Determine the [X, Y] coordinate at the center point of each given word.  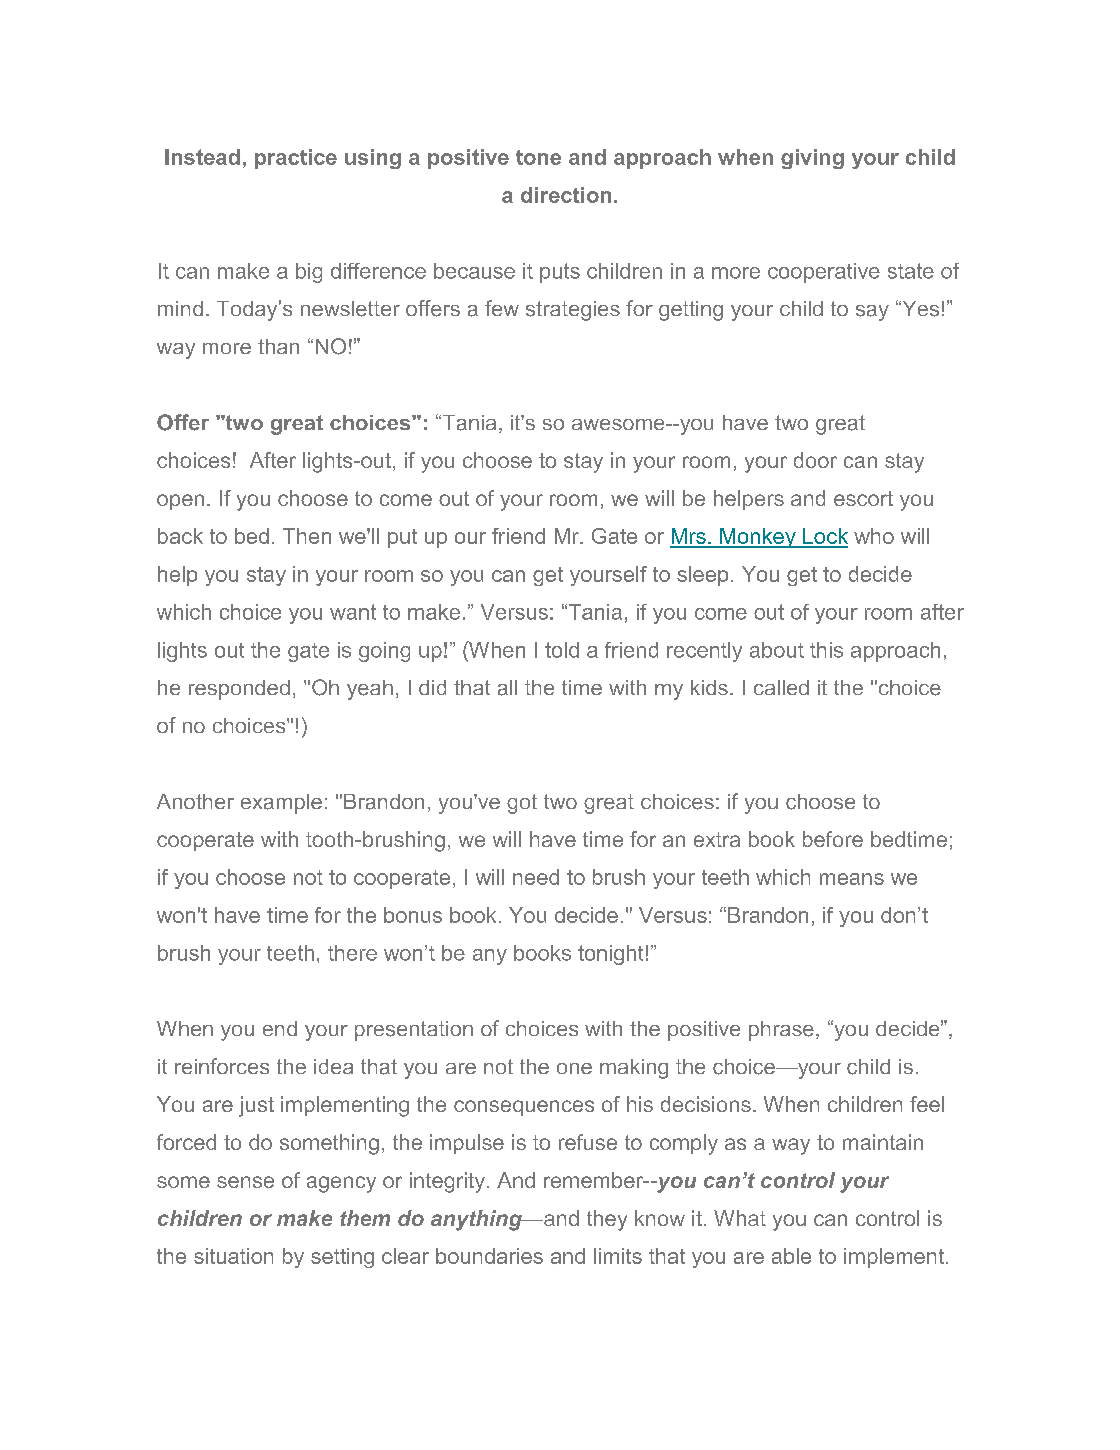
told [562, 650]
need [536, 877]
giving [812, 159]
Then [307, 536]
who [874, 536]
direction [566, 195]
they [607, 1220]
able [791, 1256]
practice [296, 159]
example [281, 804]
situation [233, 1256]
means [852, 879]
